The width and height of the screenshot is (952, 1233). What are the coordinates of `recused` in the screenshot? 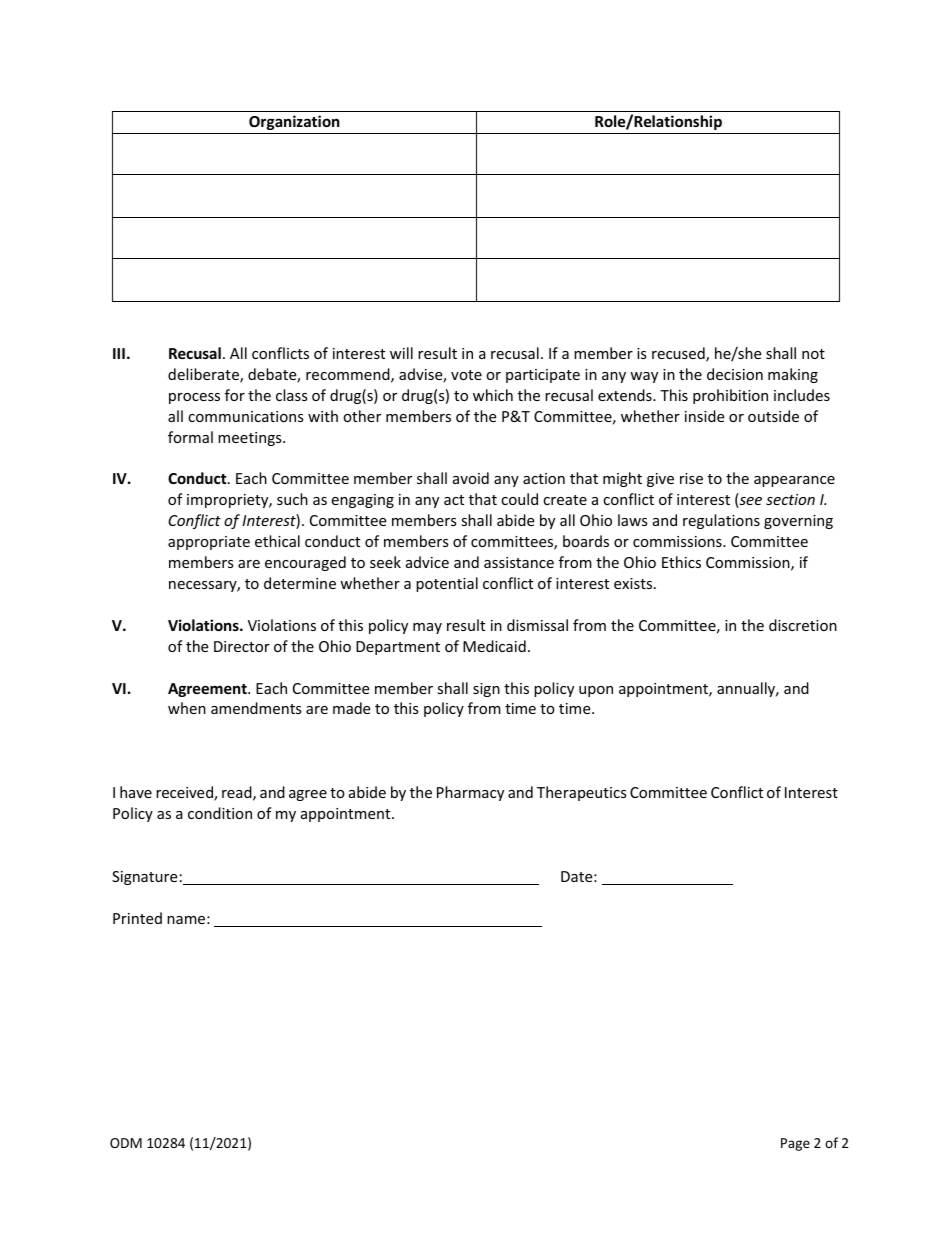 It's located at (679, 354).
